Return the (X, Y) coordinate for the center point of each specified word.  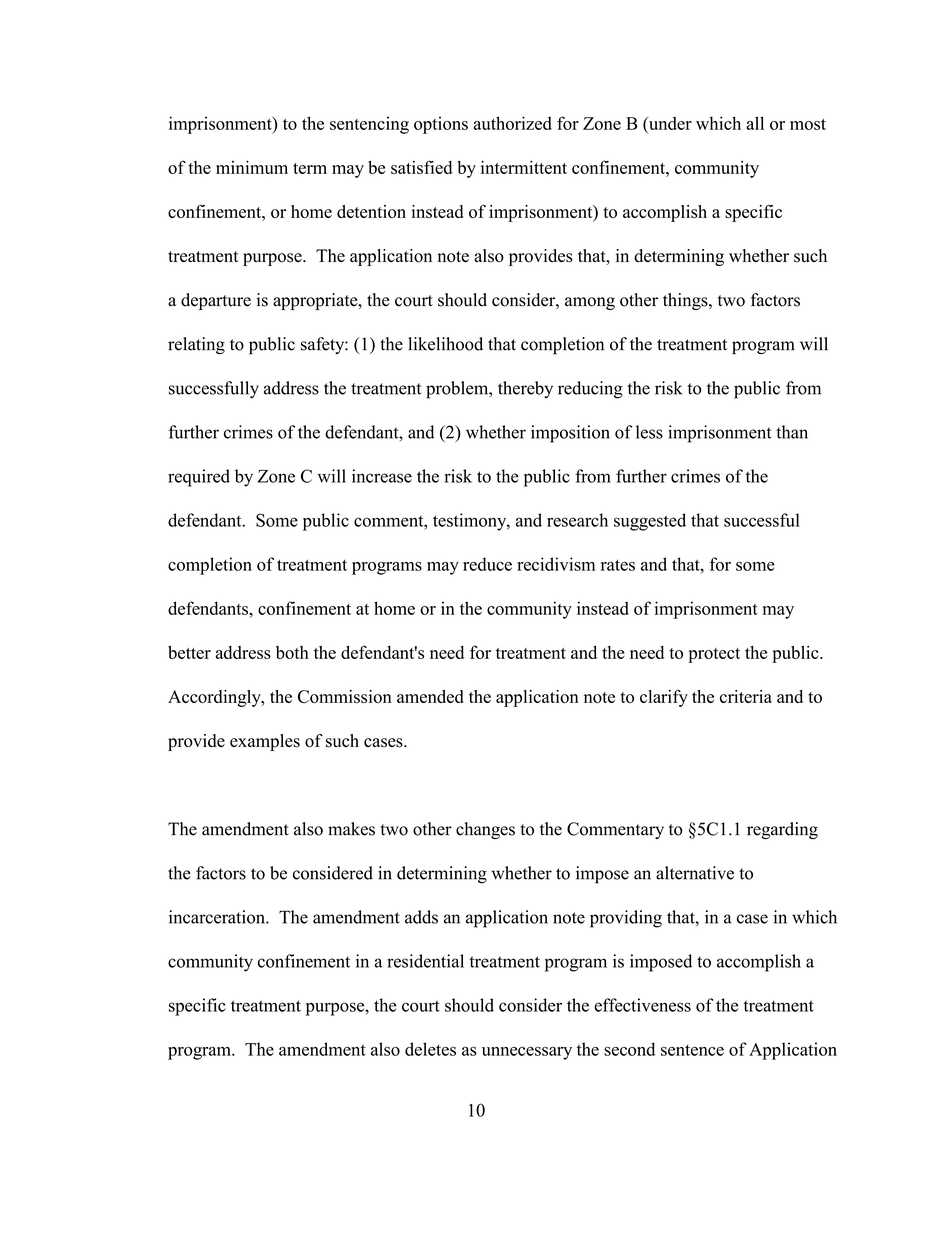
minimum (252, 167)
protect (714, 655)
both (292, 652)
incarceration (218, 917)
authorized (512, 123)
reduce (487, 564)
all (755, 123)
